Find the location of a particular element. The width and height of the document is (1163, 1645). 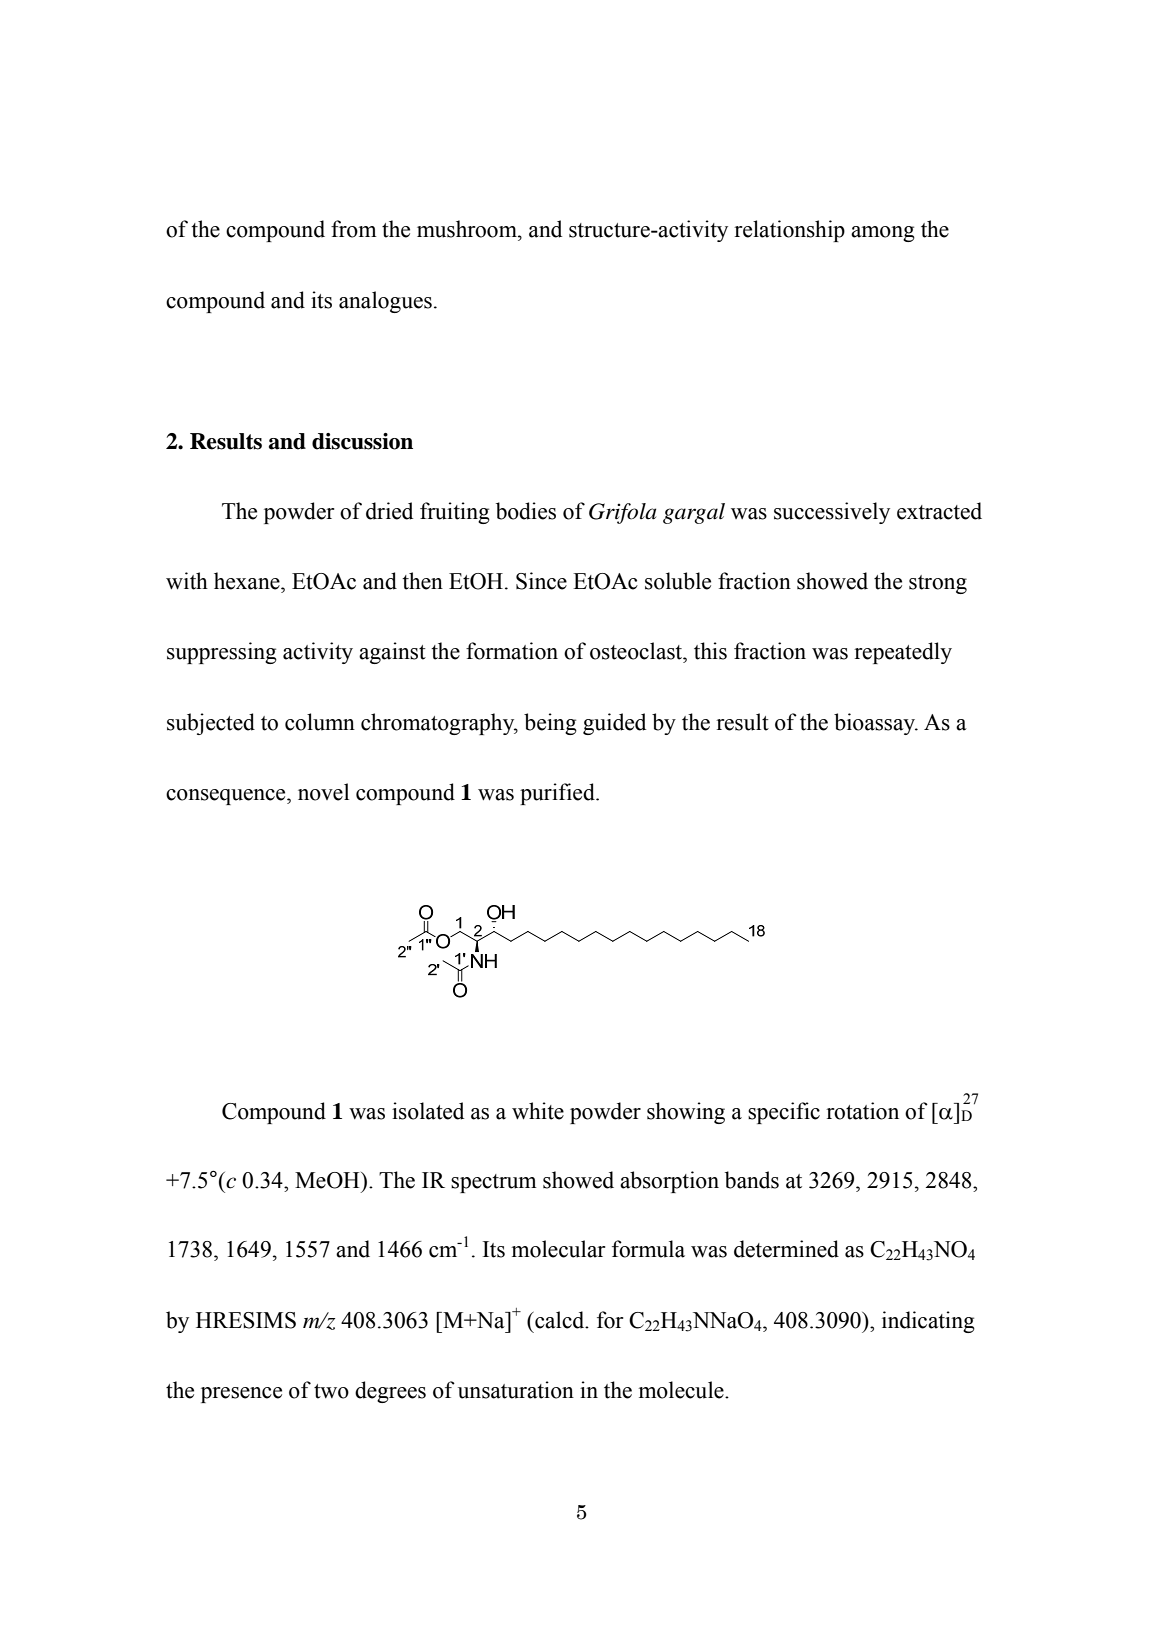

unsaturation is located at coordinates (516, 1390).
